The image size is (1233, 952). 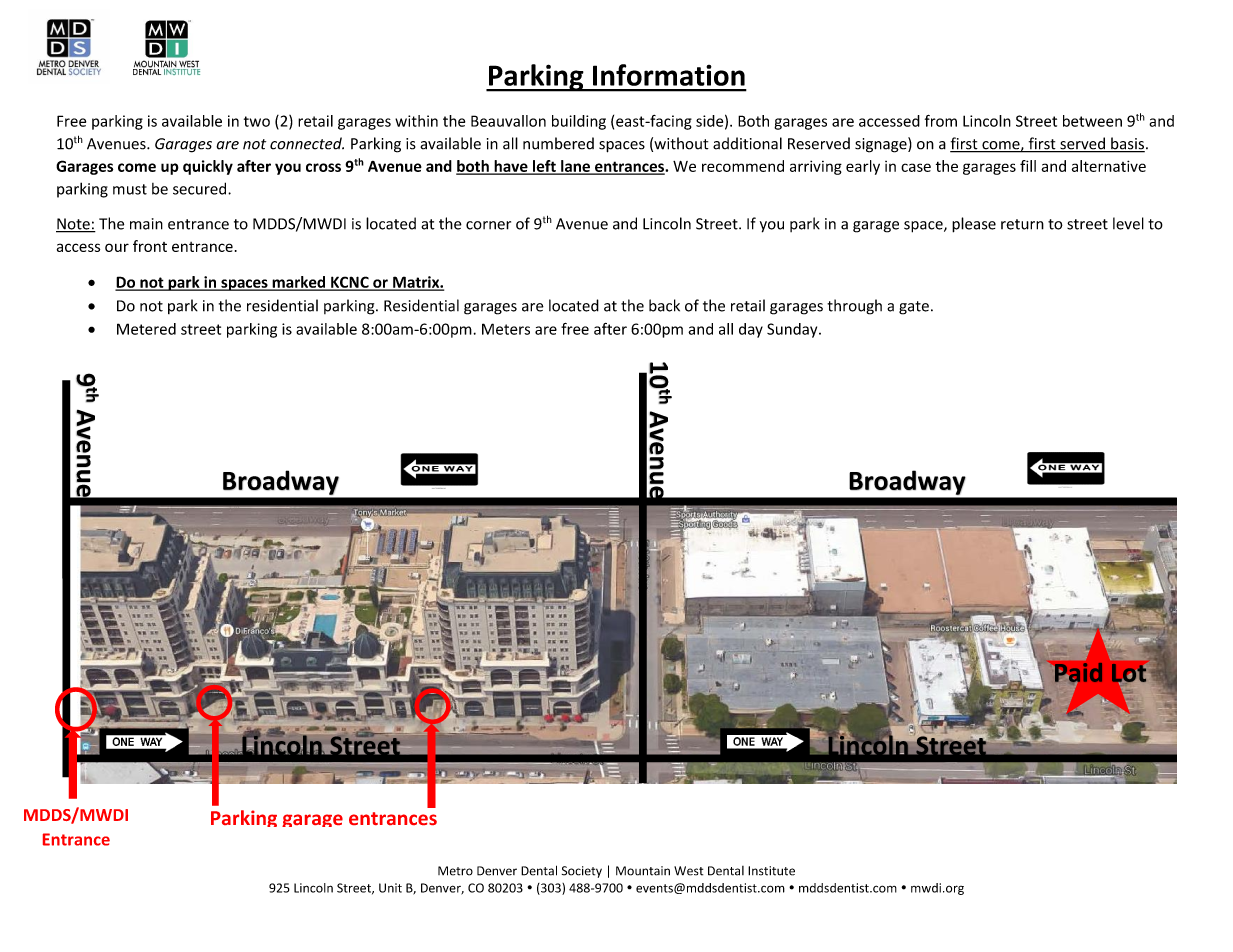 I want to click on Metro, so click(x=455, y=871).
